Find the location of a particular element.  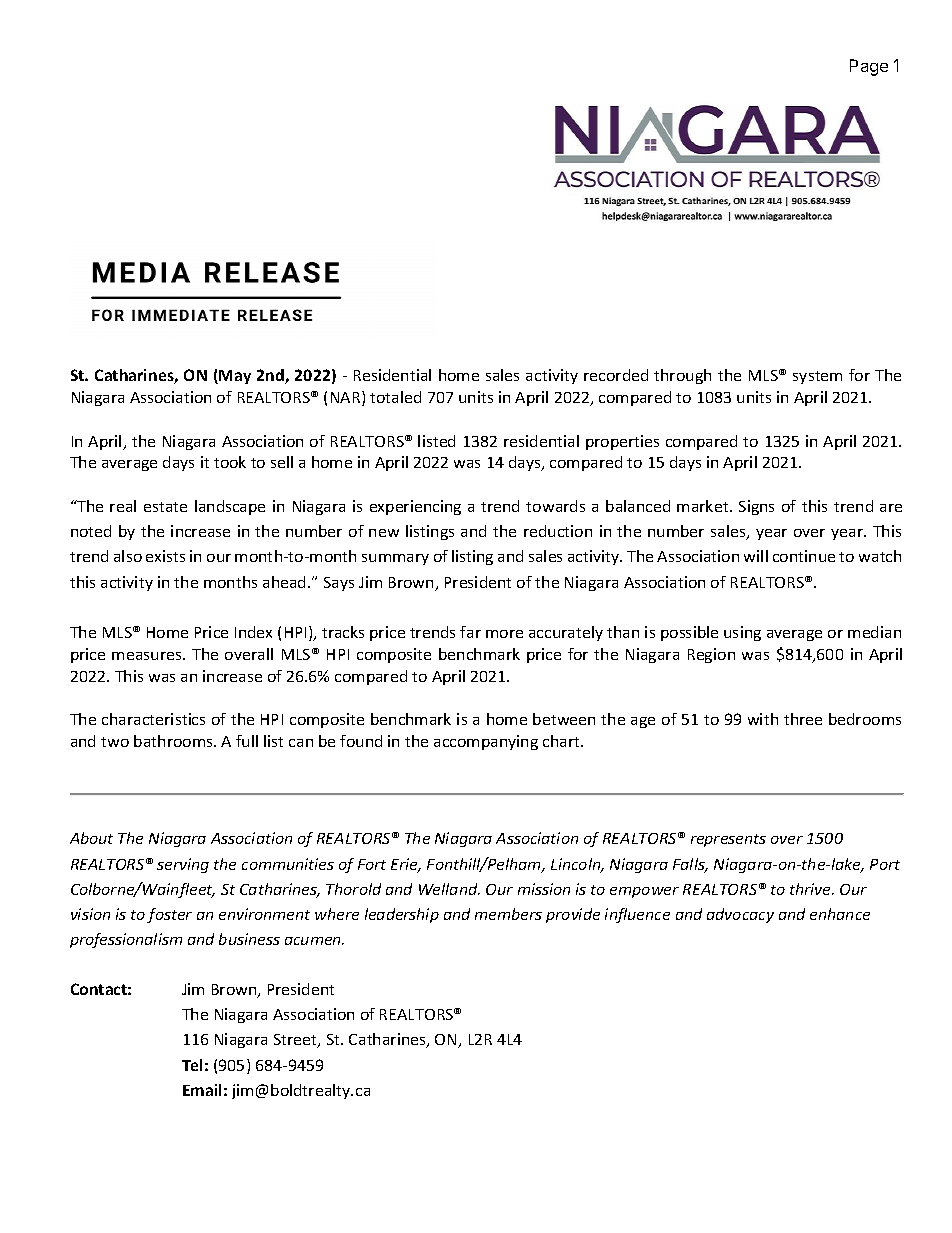

system is located at coordinates (817, 377).
